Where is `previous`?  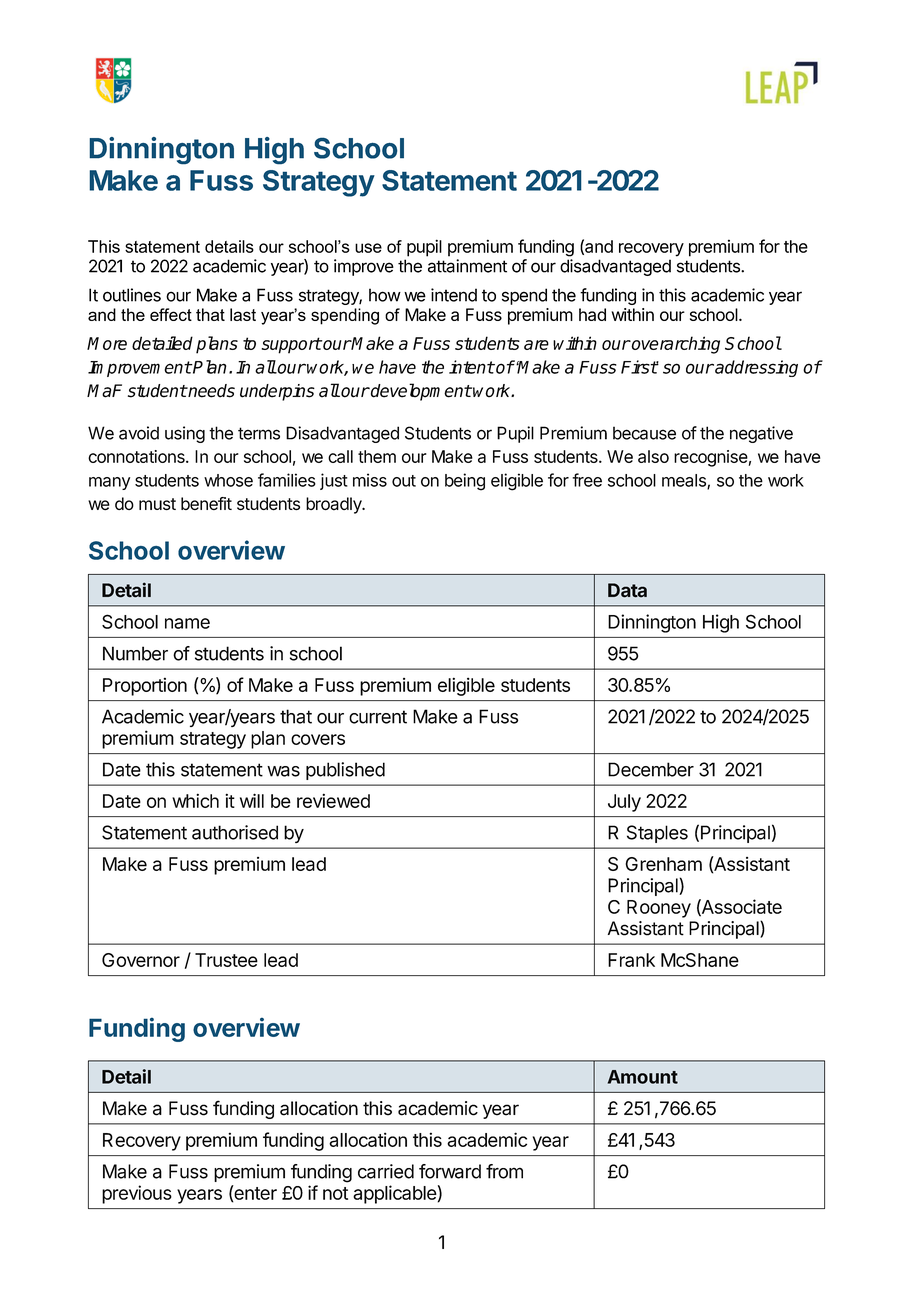 previous is located at coordinates (137, 1194).
